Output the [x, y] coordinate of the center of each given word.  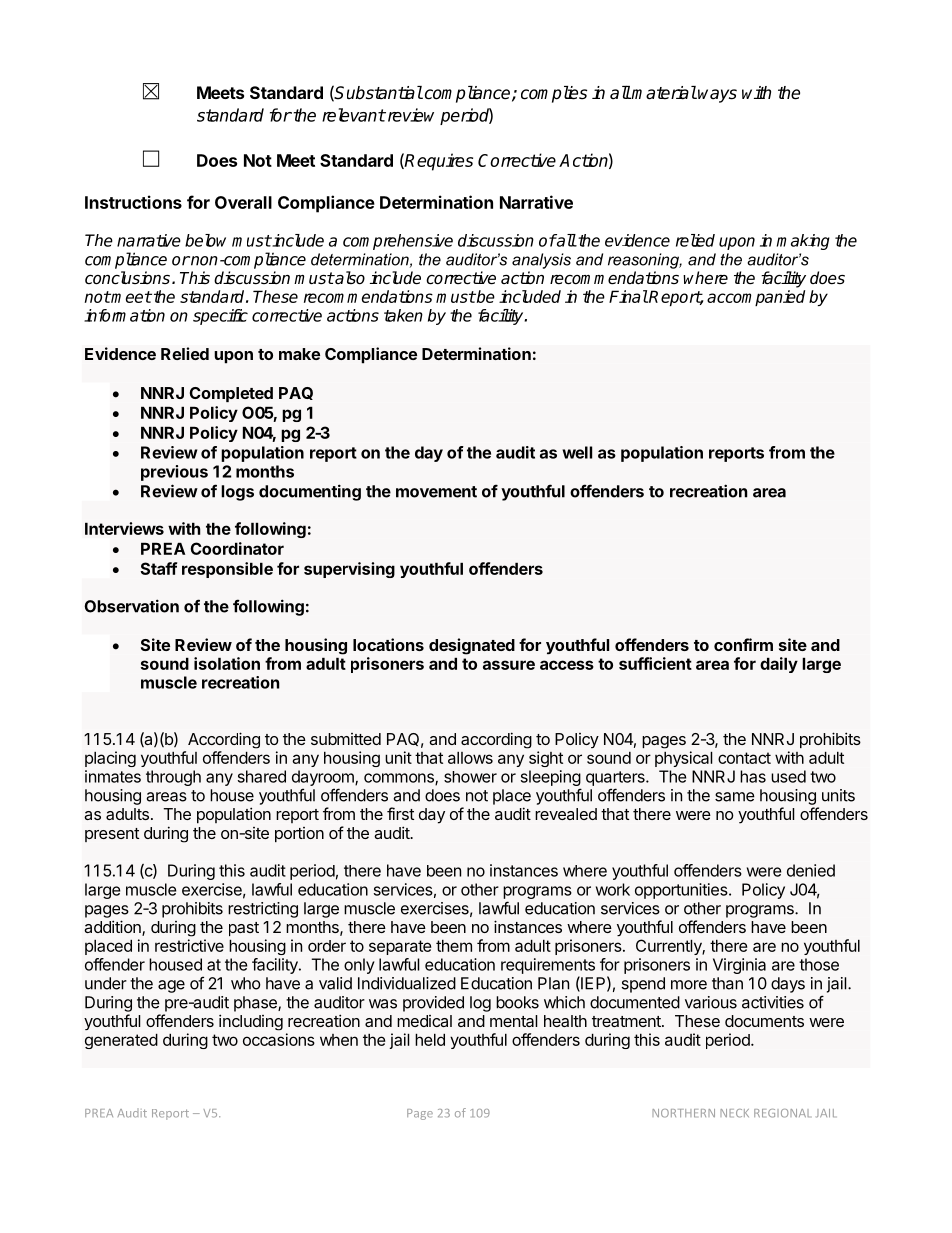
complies [554, 94]
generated [121, 1041]
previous [174, 473]
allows [470, 758]
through [173, 778]
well [577, 452]
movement [436, 492]
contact [744, 758]
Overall [243, 202]
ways [717, 96]
